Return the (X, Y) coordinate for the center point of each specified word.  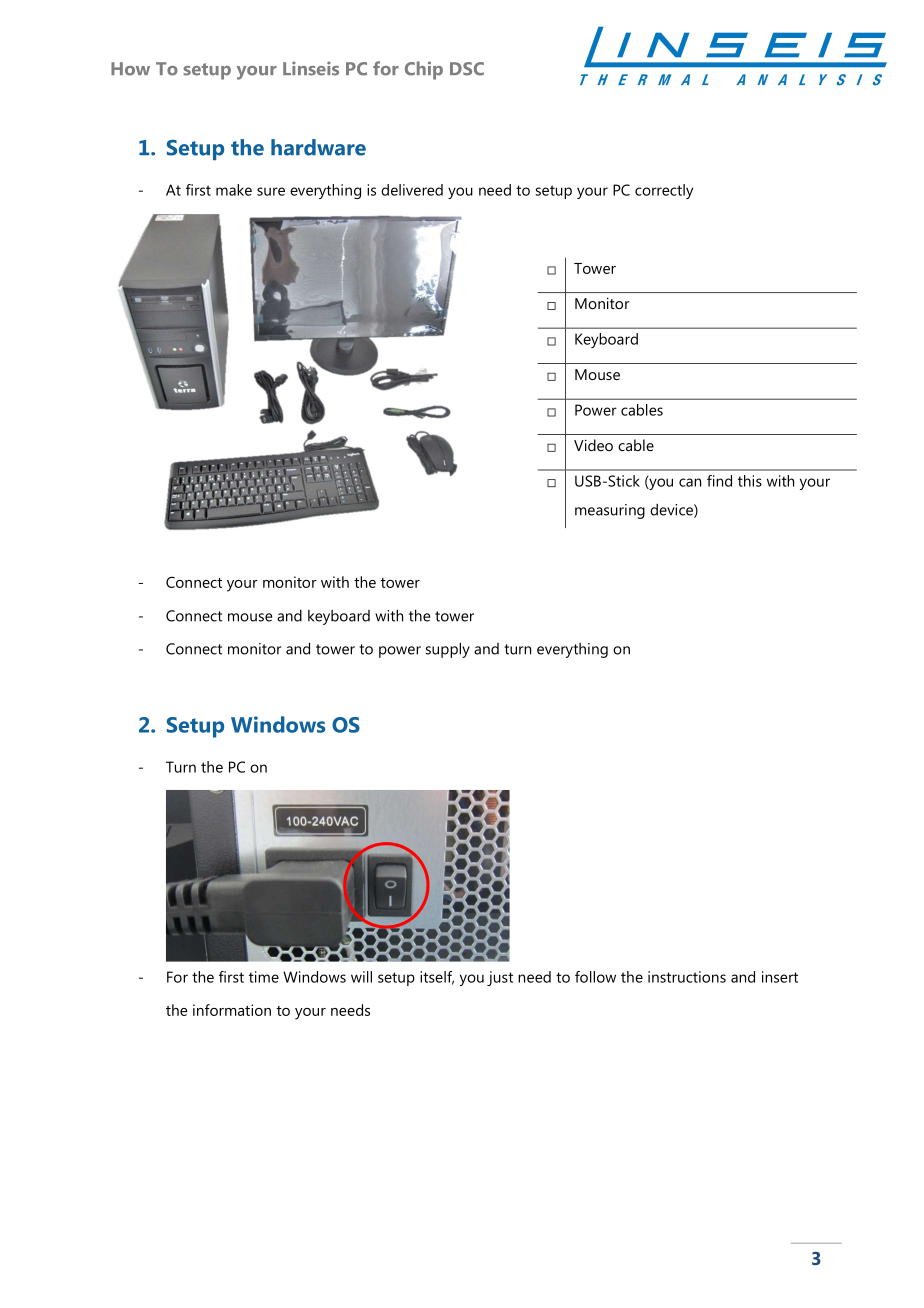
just (500, 978)
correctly (664, 191)
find (719, 481)
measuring (610, 511)
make (234, 190)
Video (593, 445)
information (232, 1010)
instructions (687, 977)
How (130, 69)
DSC (467, 69)
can (690, 482)
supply (447, 650)
